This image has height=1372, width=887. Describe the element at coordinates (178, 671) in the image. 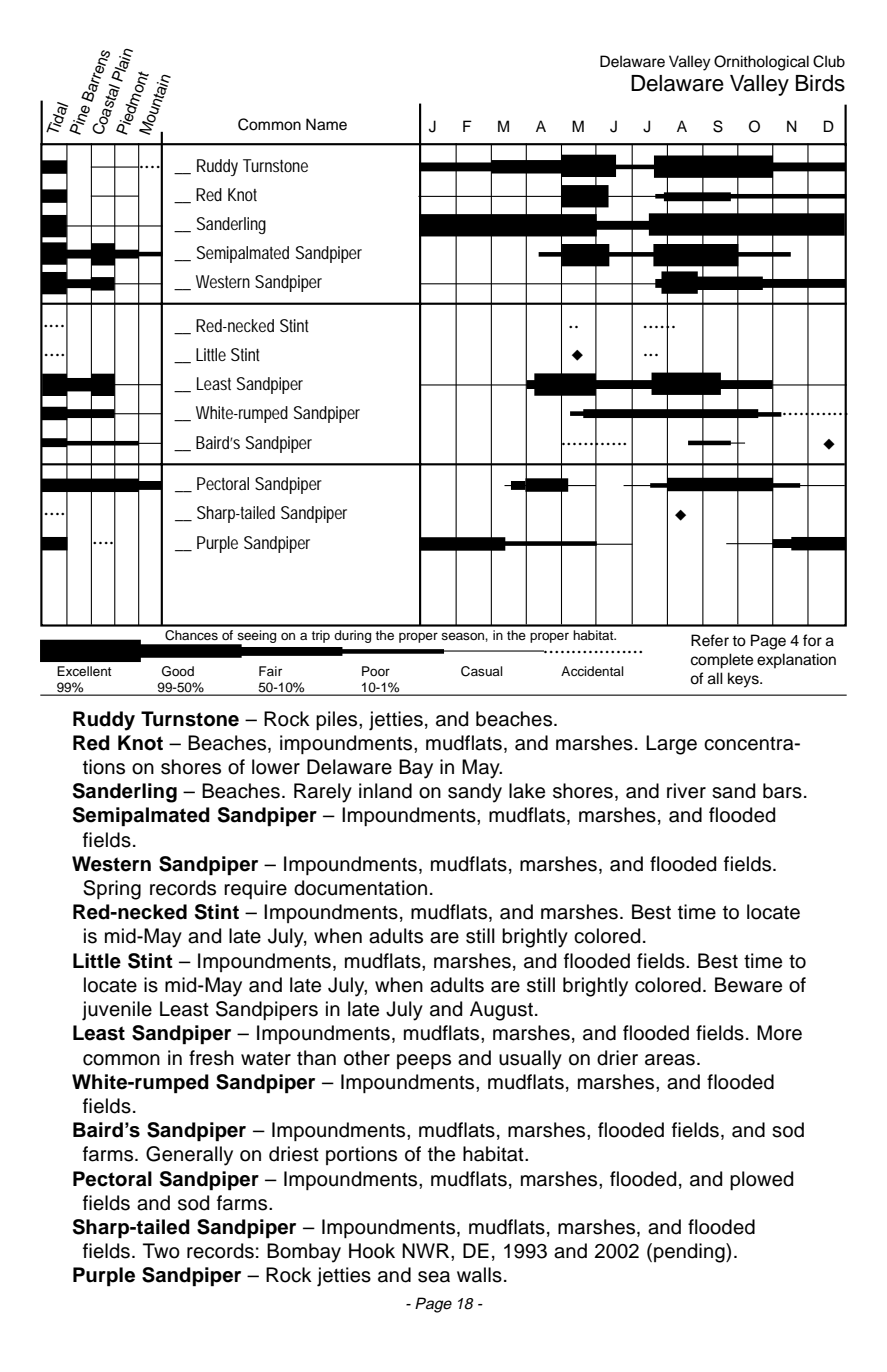

I see `Good` at that location.
